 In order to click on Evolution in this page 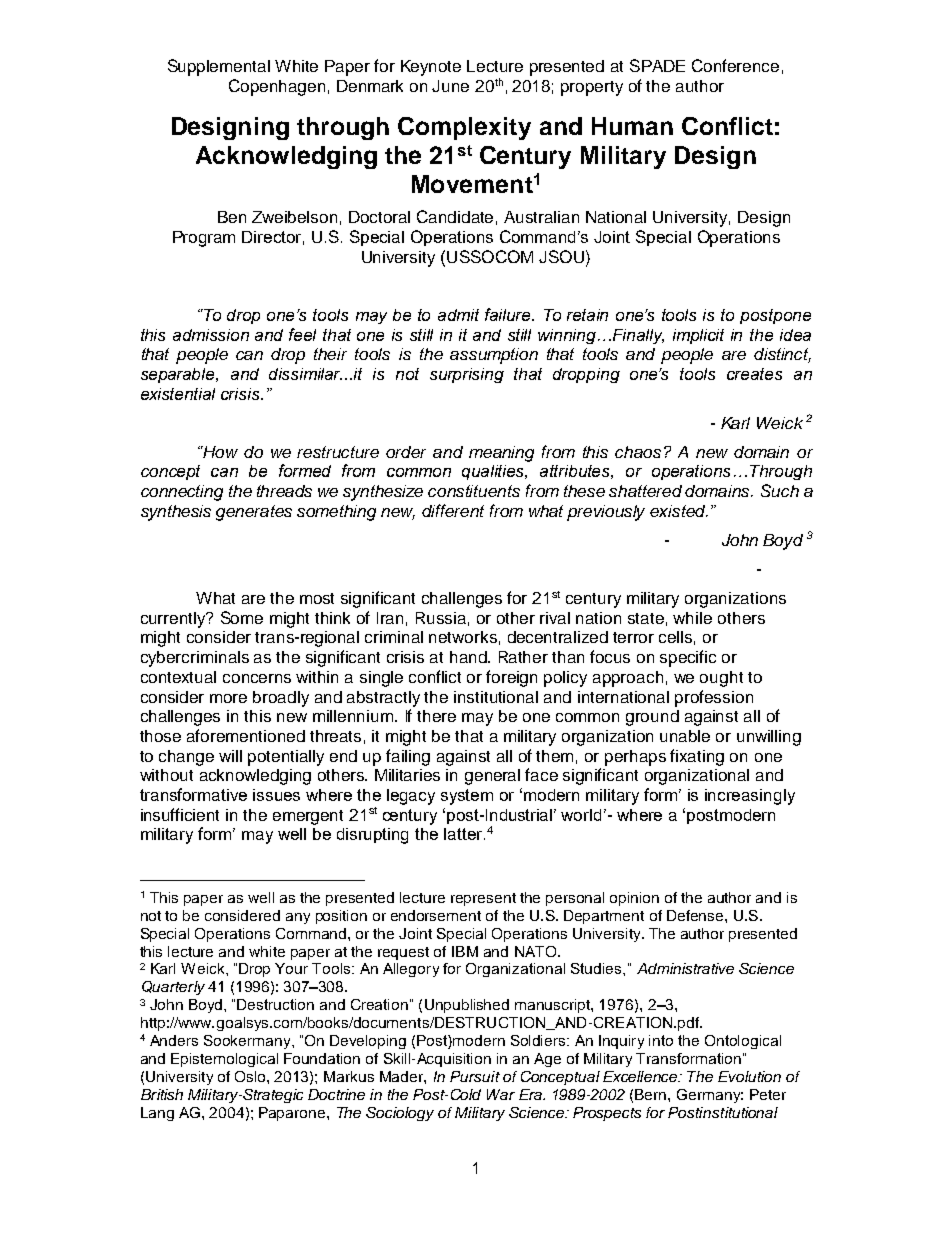, I will do `click(749, 1076)`.
